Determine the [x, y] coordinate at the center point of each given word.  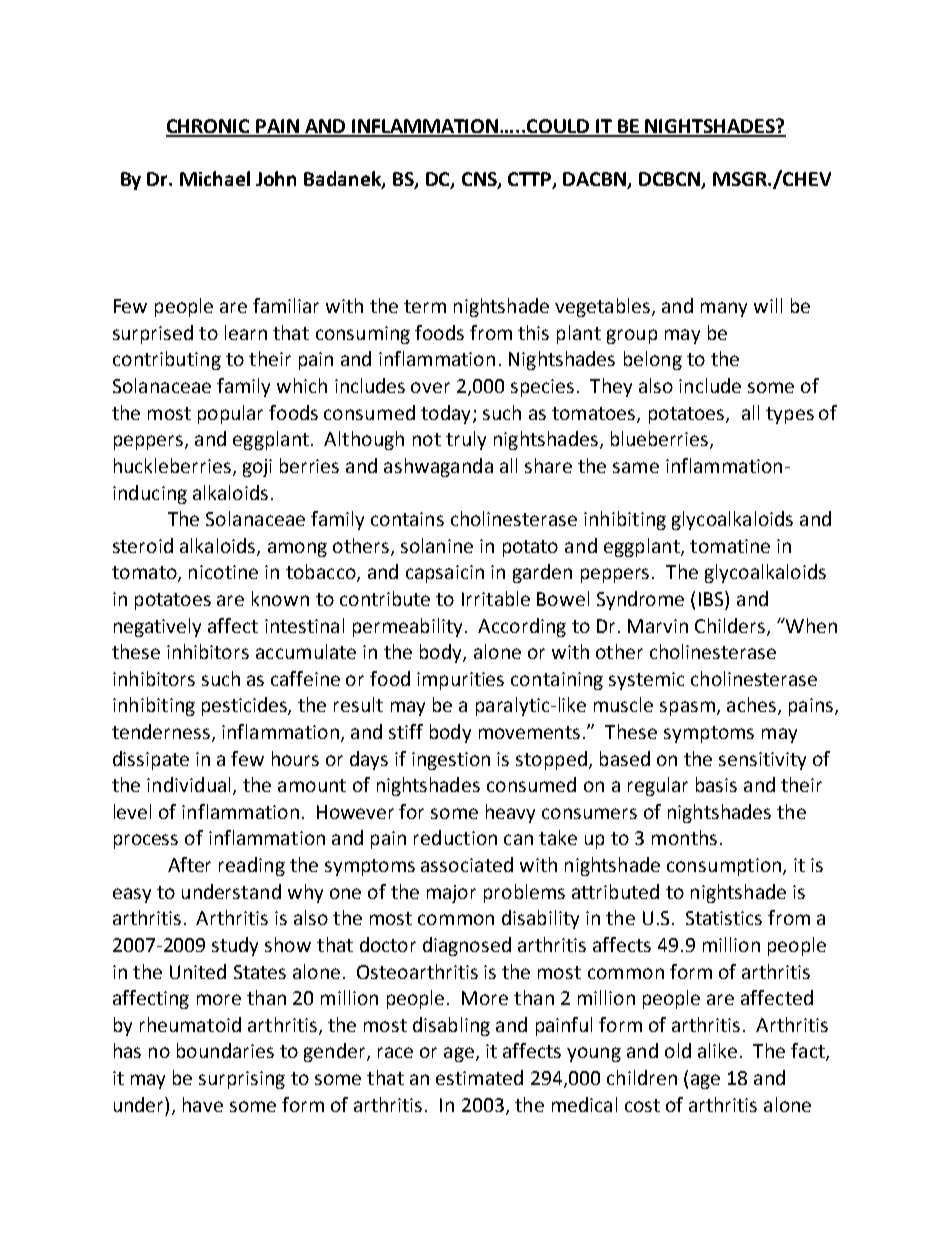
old [678, 1050]
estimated [479, 1077]
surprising [242, 1080]
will [768, 305]
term [425, 306]
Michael [215, 178]
